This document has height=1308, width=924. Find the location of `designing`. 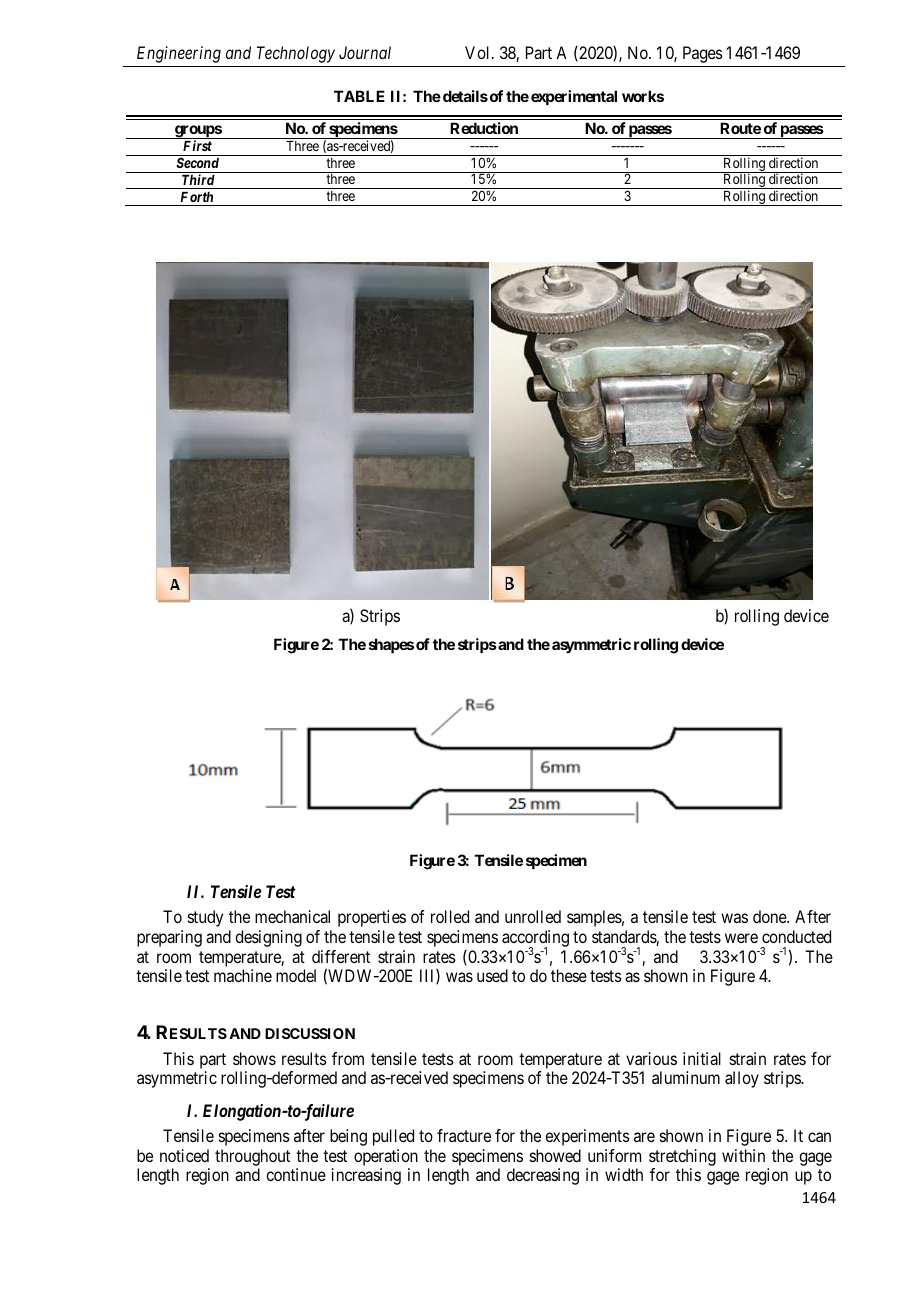

designing is located at coordinates (268, 938).
